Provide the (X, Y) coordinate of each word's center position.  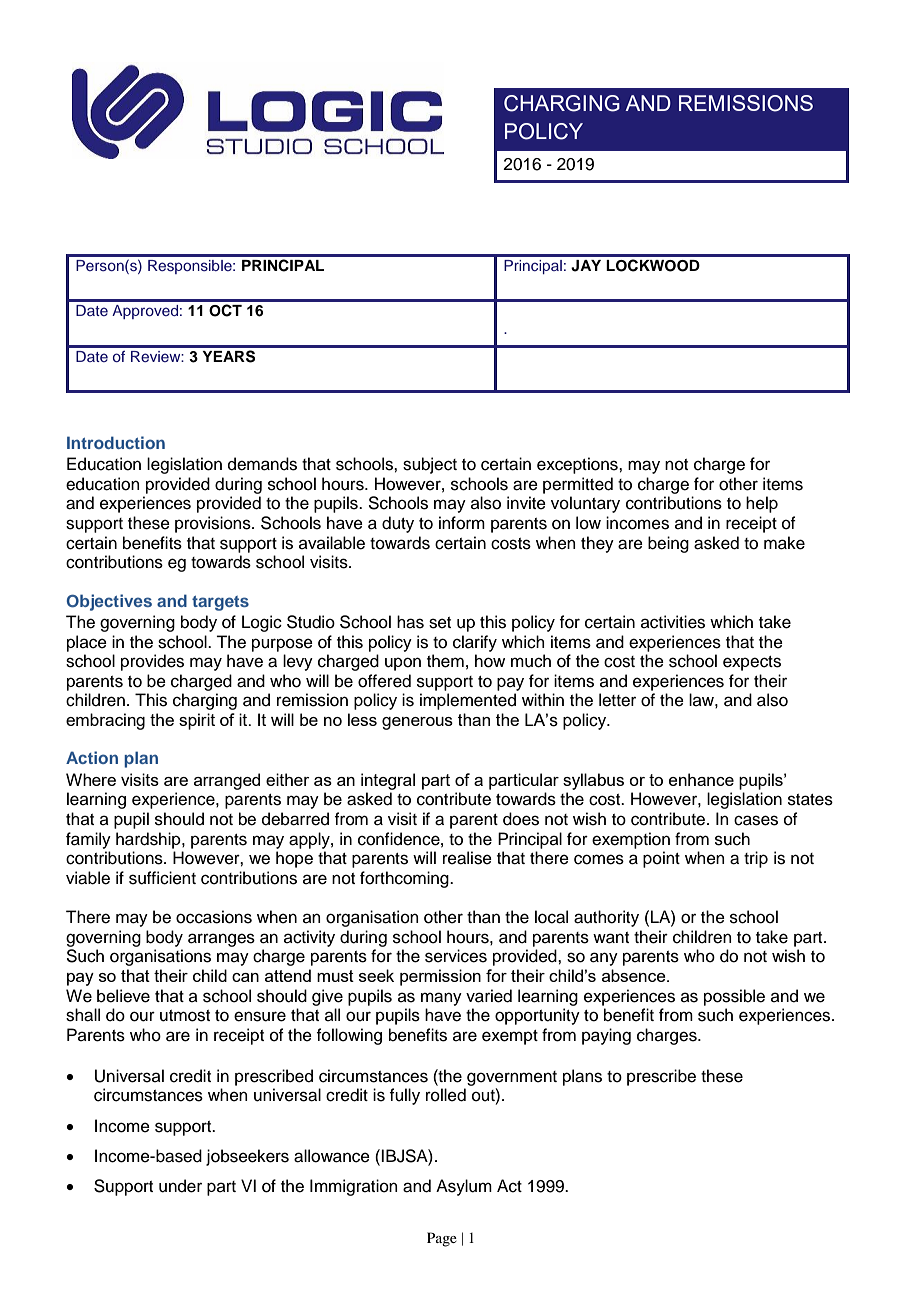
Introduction (116, 442)
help (762, 504)
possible (734, 997)
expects (752, 663)
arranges (221, 940)
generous (417, 723)
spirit (197, 721)
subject (430, 465)
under (180, 1186)
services (456, 956)
